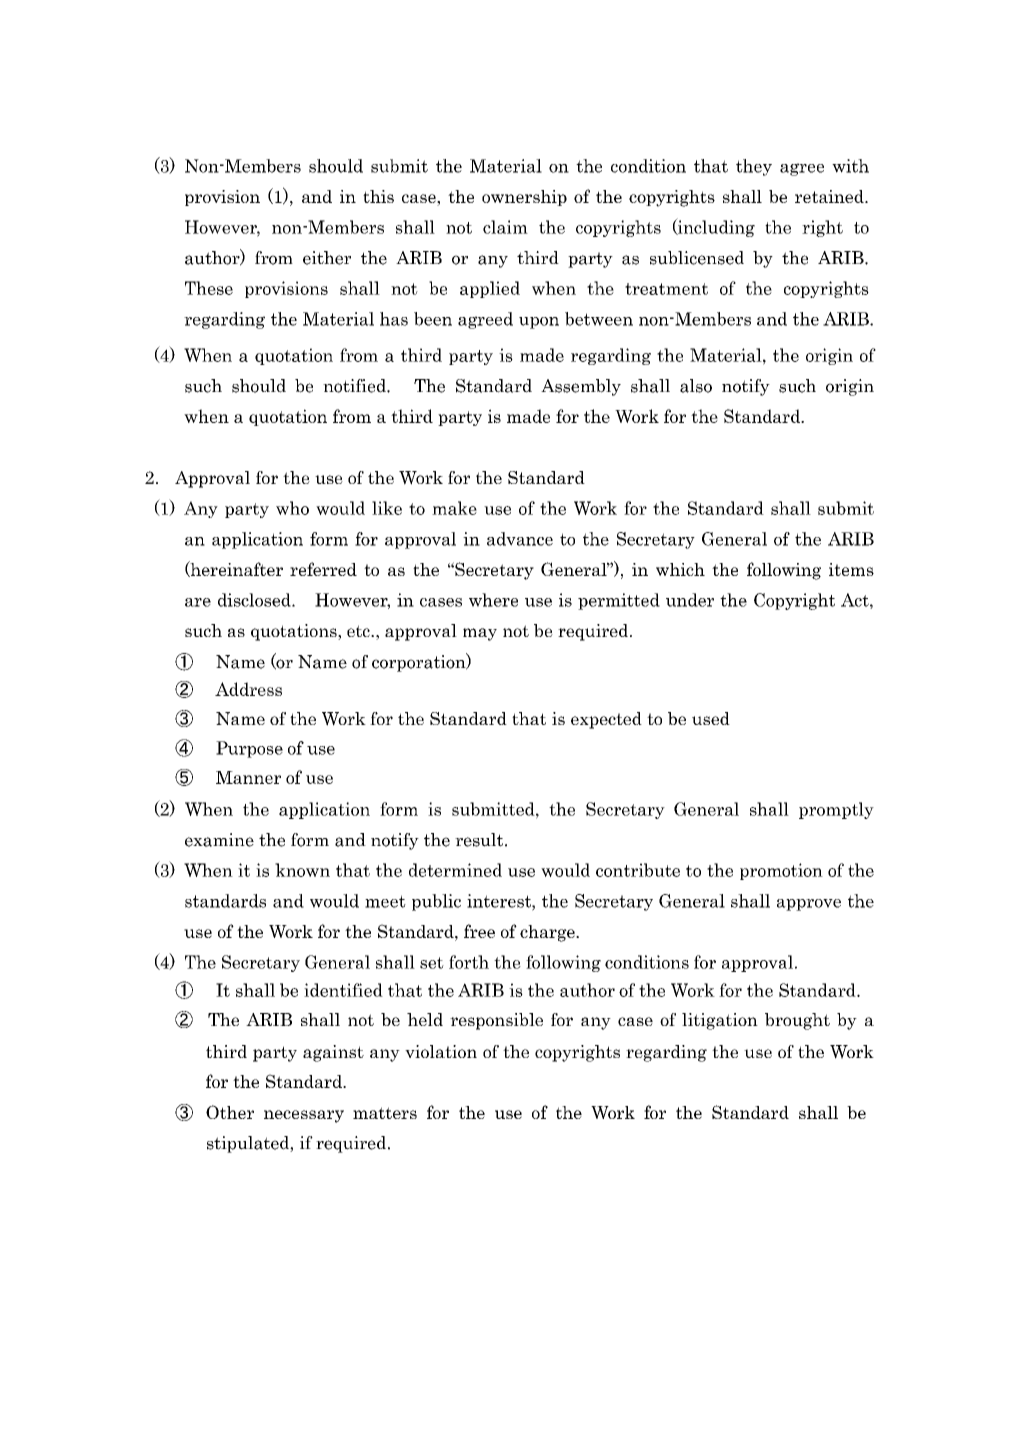 The width and height of the screenshot is (1012, 1432). I want to click on either, so click(327, 258).
